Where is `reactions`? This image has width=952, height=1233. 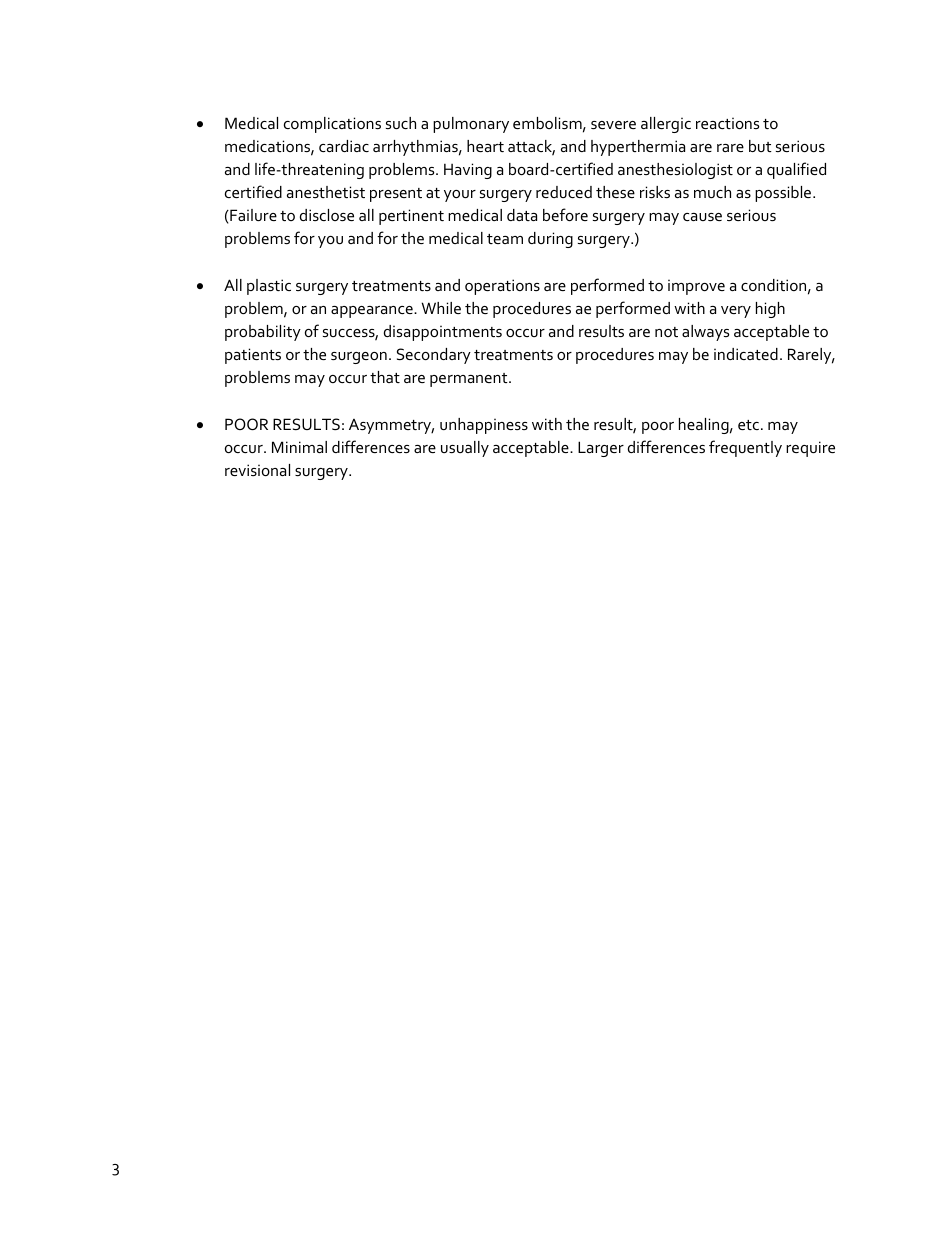 reactions is located at coordinates (727, 123).
